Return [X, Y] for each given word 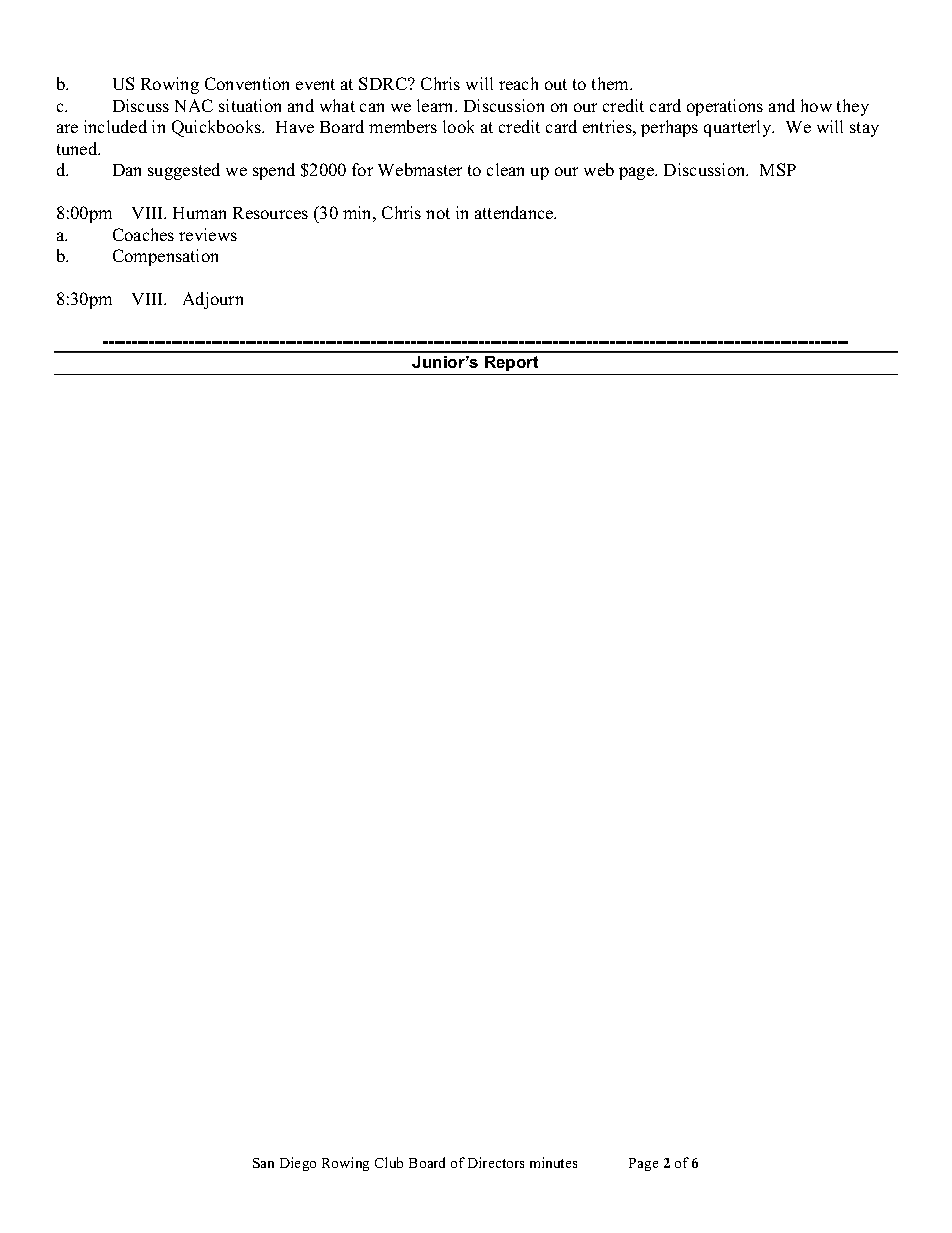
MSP [778, 169]
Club [389, 1162]
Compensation [165, 257]
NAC [194, 105]
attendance [515, 212]
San [263, 1163]
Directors [496, 1162]
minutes [553, 1162]
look [458, 126]
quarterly [739, 128]
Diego [298, 1164]
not [438, 213]
